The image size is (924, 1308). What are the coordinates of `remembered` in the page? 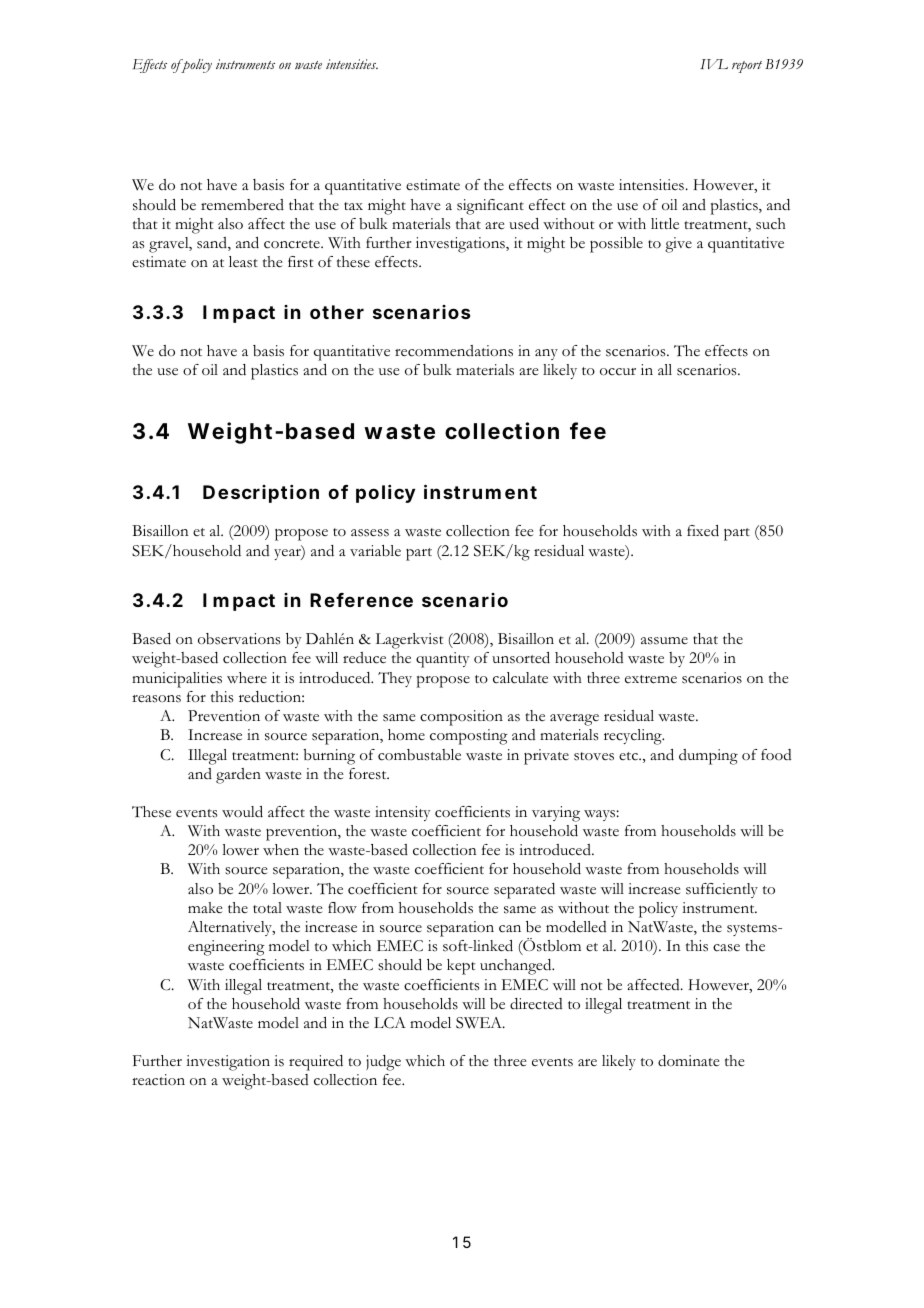 It's located at (242, 205).
